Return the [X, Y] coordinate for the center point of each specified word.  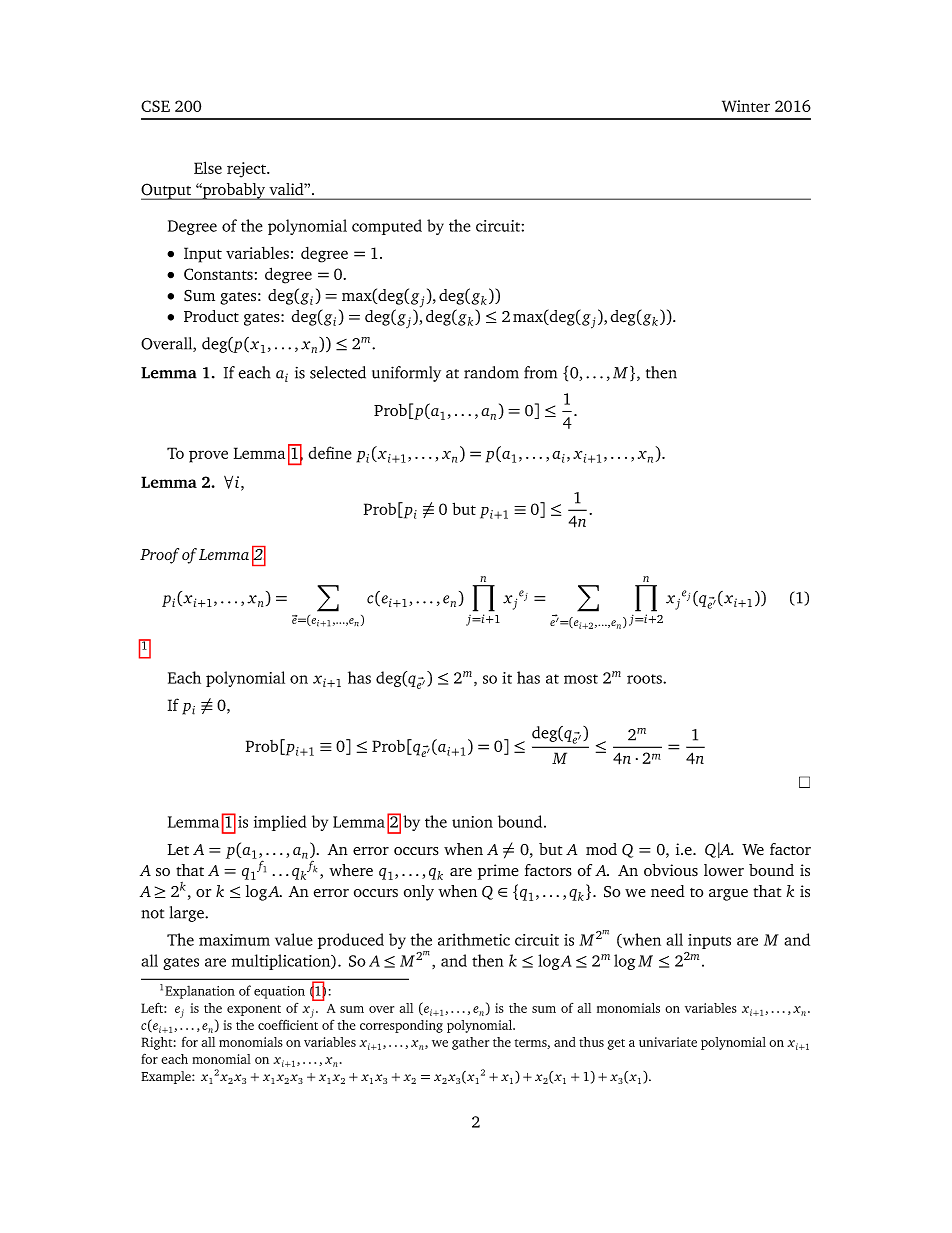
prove [208, 456]
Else [208, 167]
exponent [254, 1010]
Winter [746, 106]
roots [645, 679]
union [472, 822]
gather [470, 1043]
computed [387, 227]
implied [280, 823]
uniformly [406, 374]
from [540, 372]
